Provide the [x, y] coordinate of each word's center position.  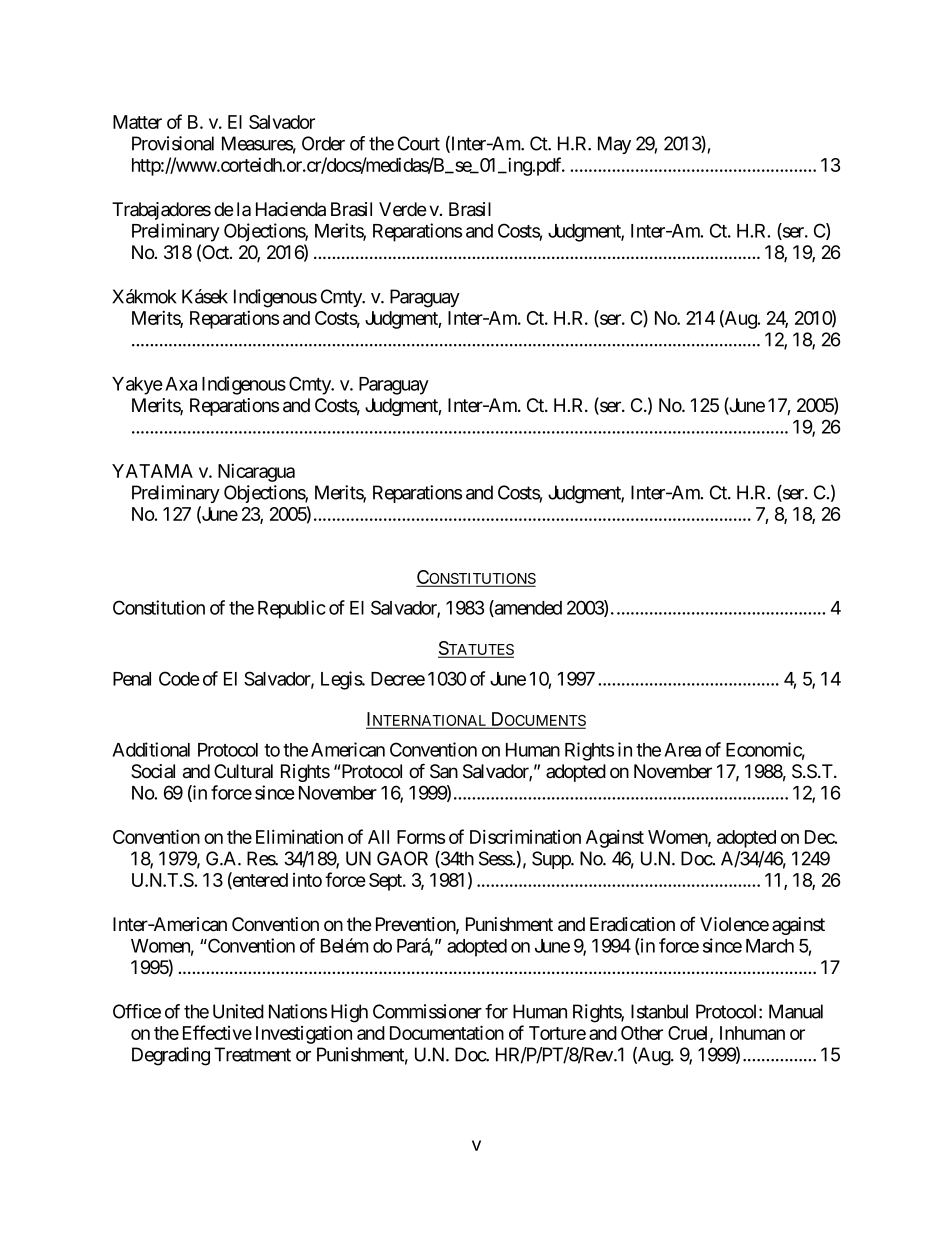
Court [419, 143]
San [444, 771]
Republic [292, 609]
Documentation [447, 1032]
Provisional [173, 143]
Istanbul [659, 1011]
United [238, 1011]
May [614, 145]
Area [682, 750]
